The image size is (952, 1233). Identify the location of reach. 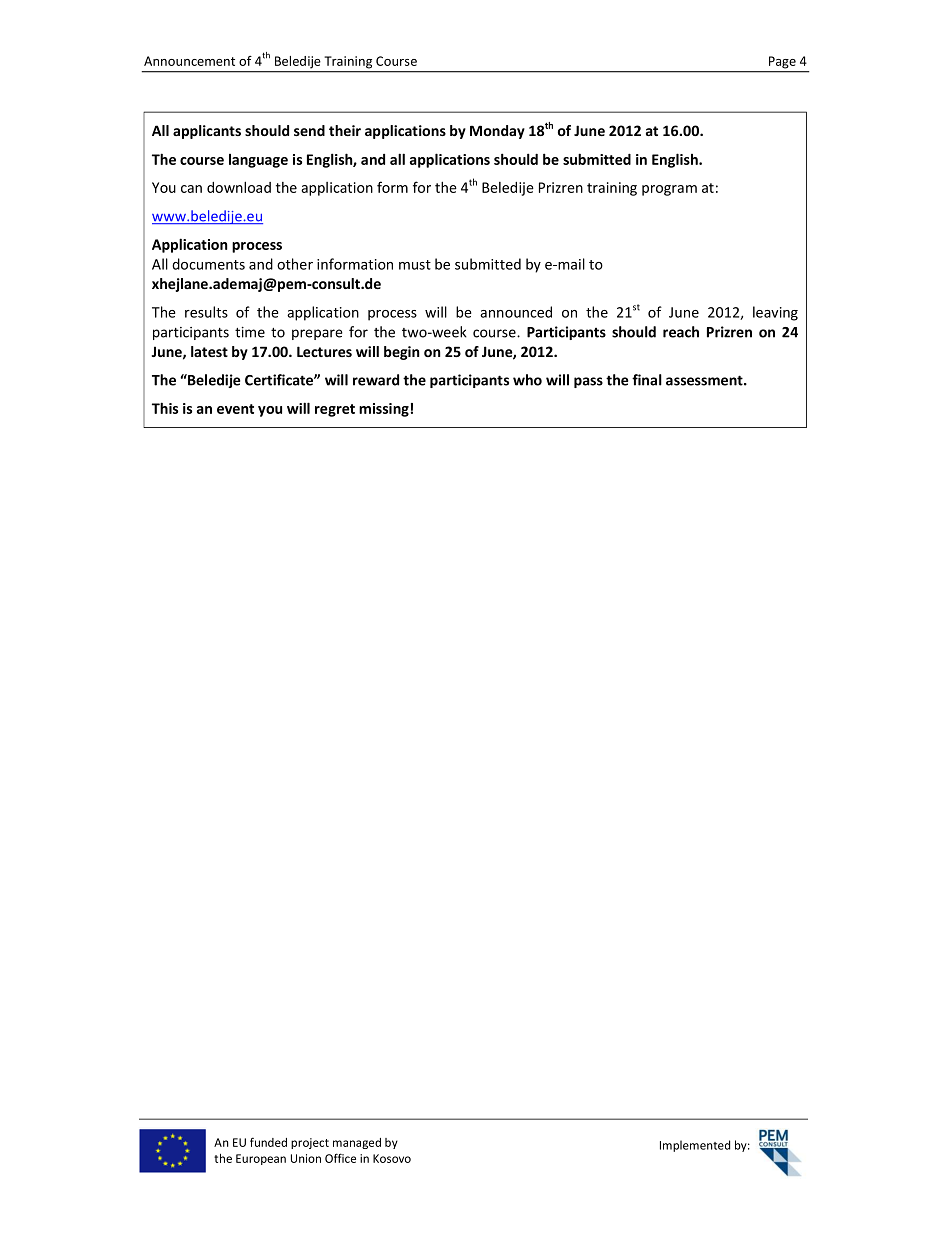
(681, 332).
